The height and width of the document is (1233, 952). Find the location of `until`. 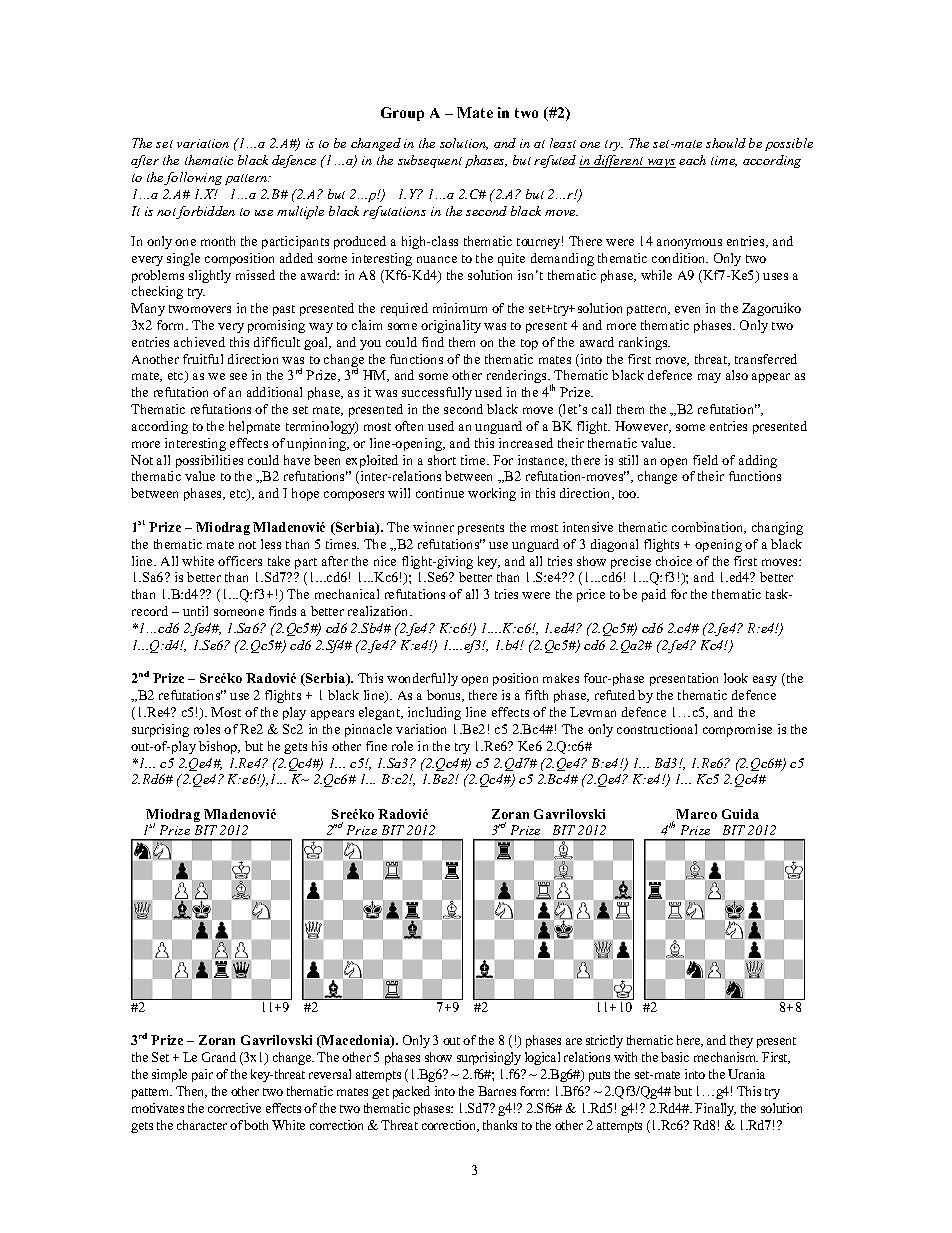

until is located at coordinates (195, 611).
